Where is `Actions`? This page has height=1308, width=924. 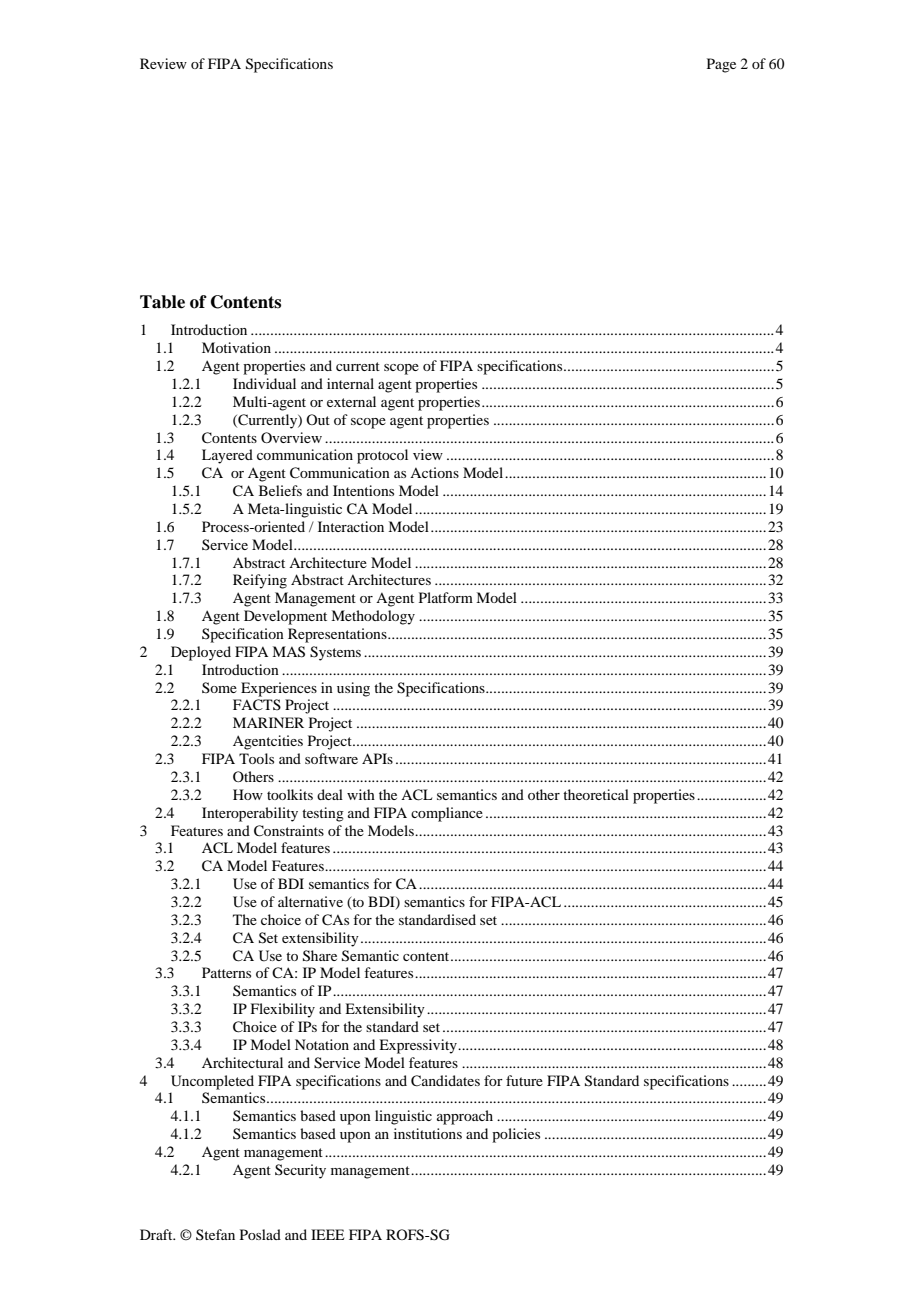 Actions is located at coordinates (434, 472).
